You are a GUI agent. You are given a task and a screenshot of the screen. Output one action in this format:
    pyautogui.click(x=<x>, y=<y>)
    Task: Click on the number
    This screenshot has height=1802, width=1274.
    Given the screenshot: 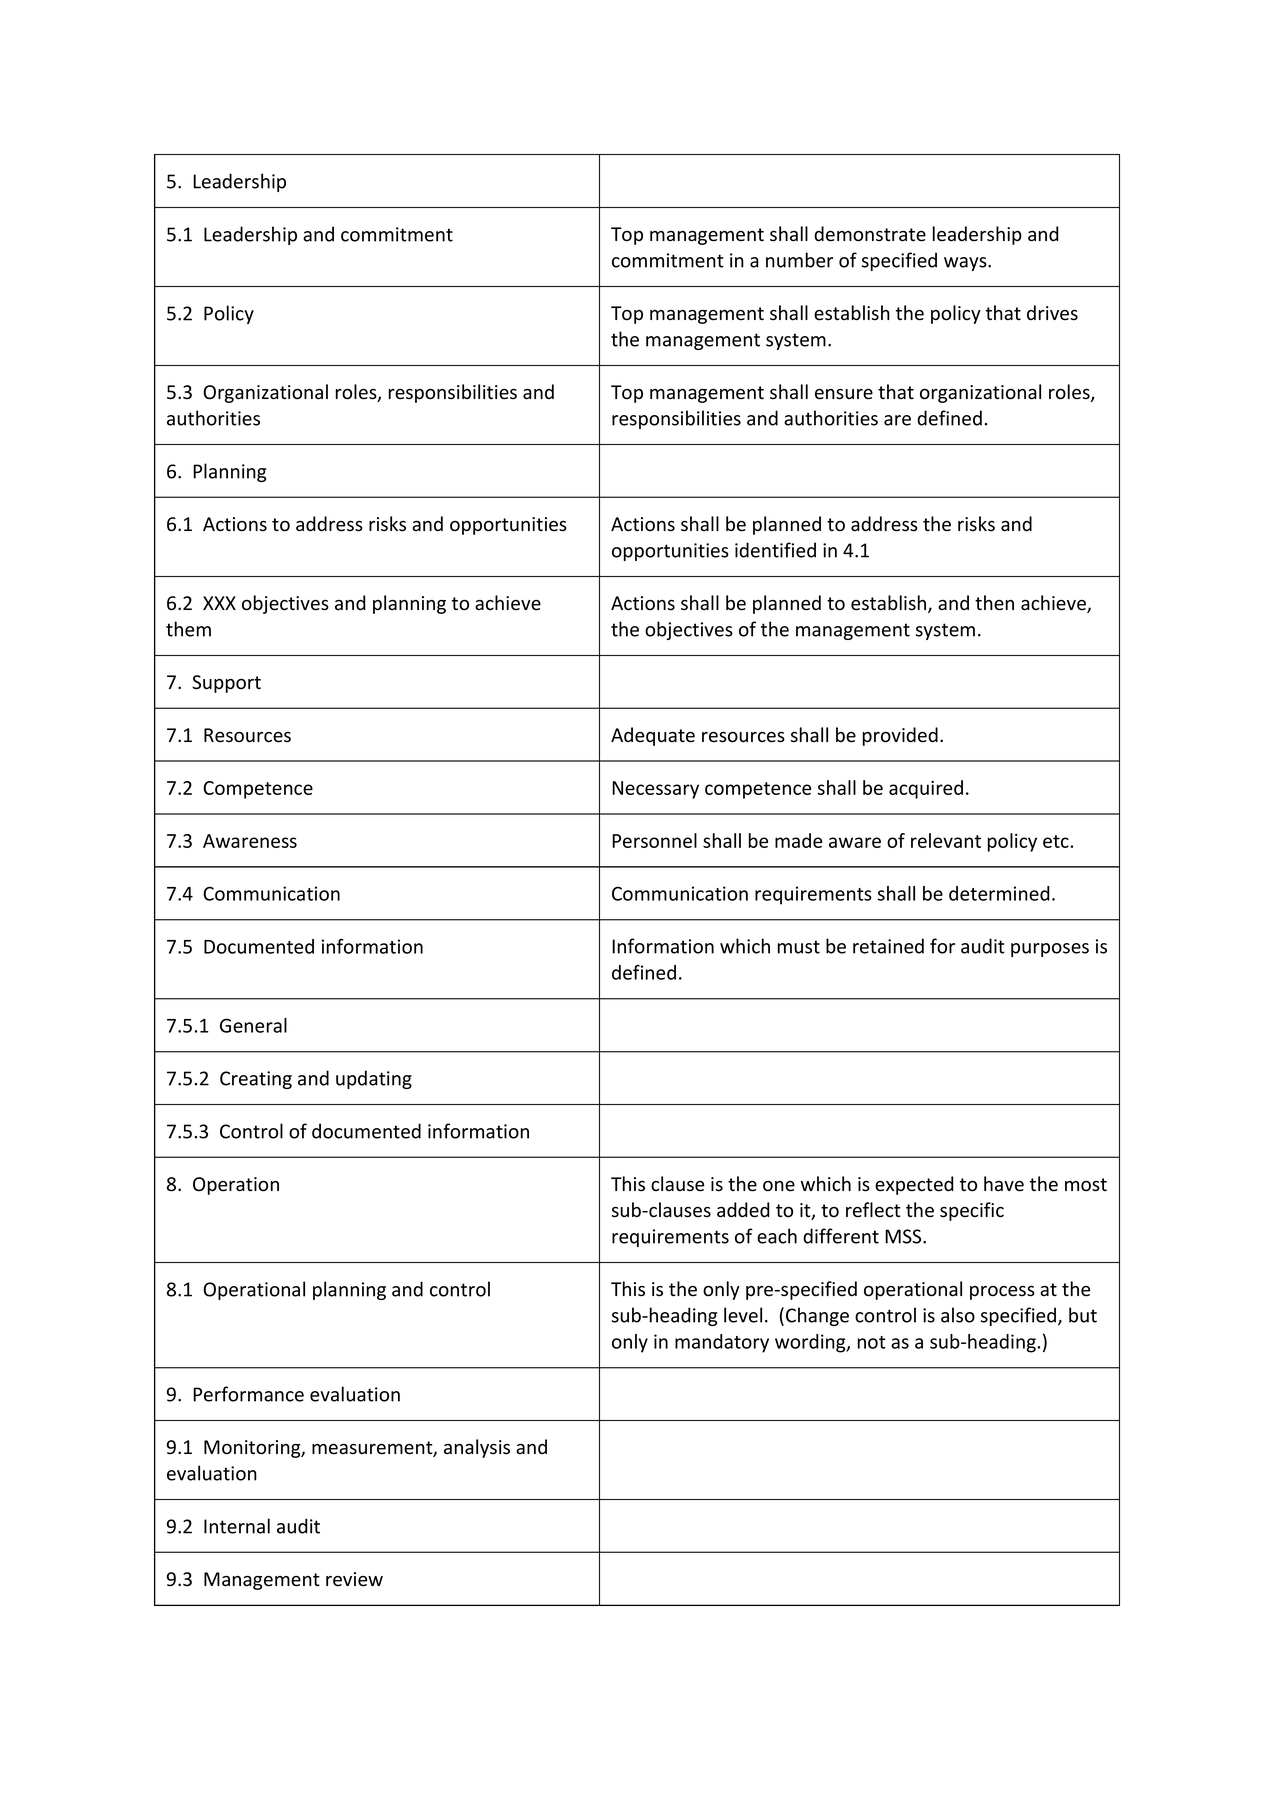 What is the action you would take?
    pyautogui.click(x=799, y=260)
